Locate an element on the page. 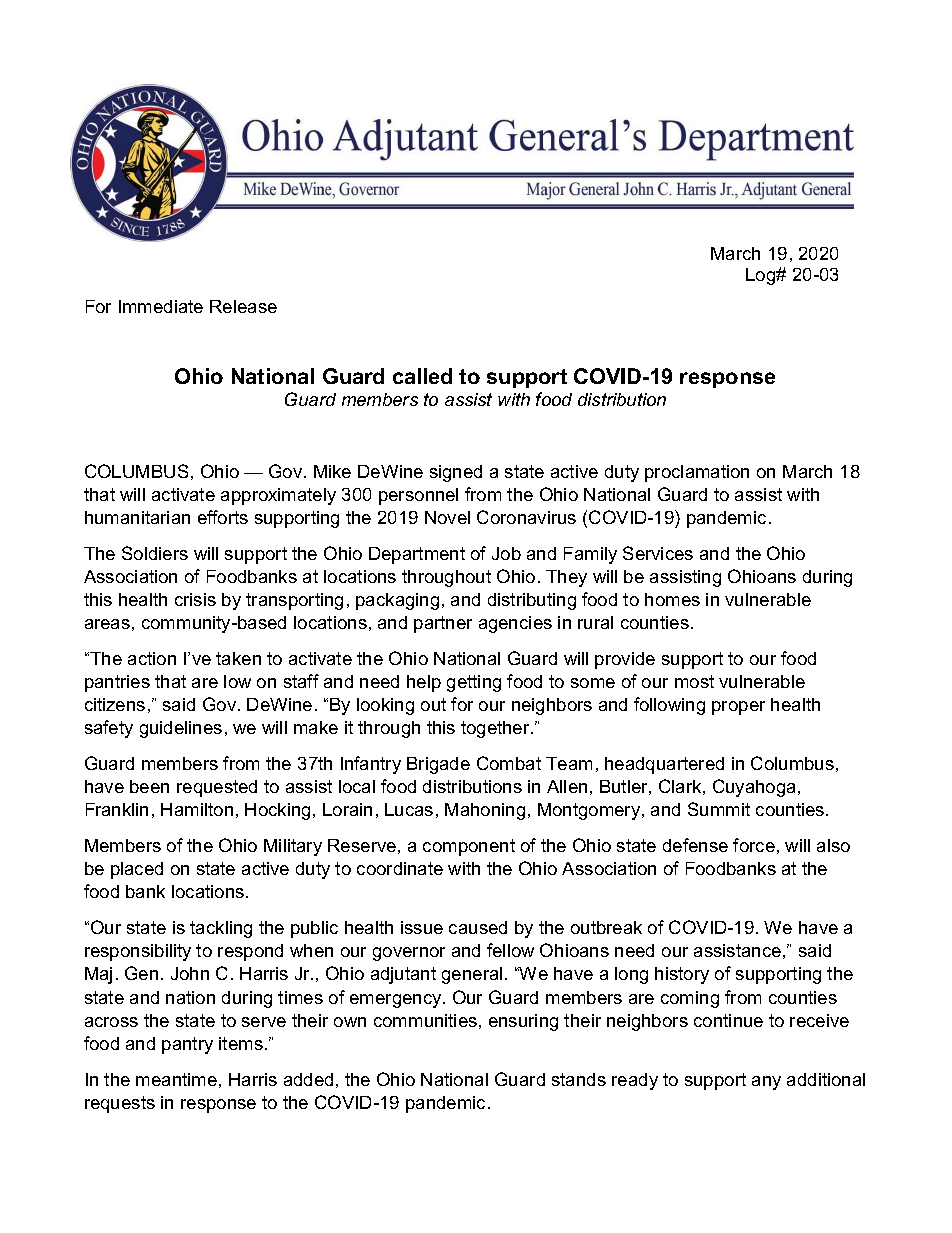  Services is located at coordinates (658, 553).
